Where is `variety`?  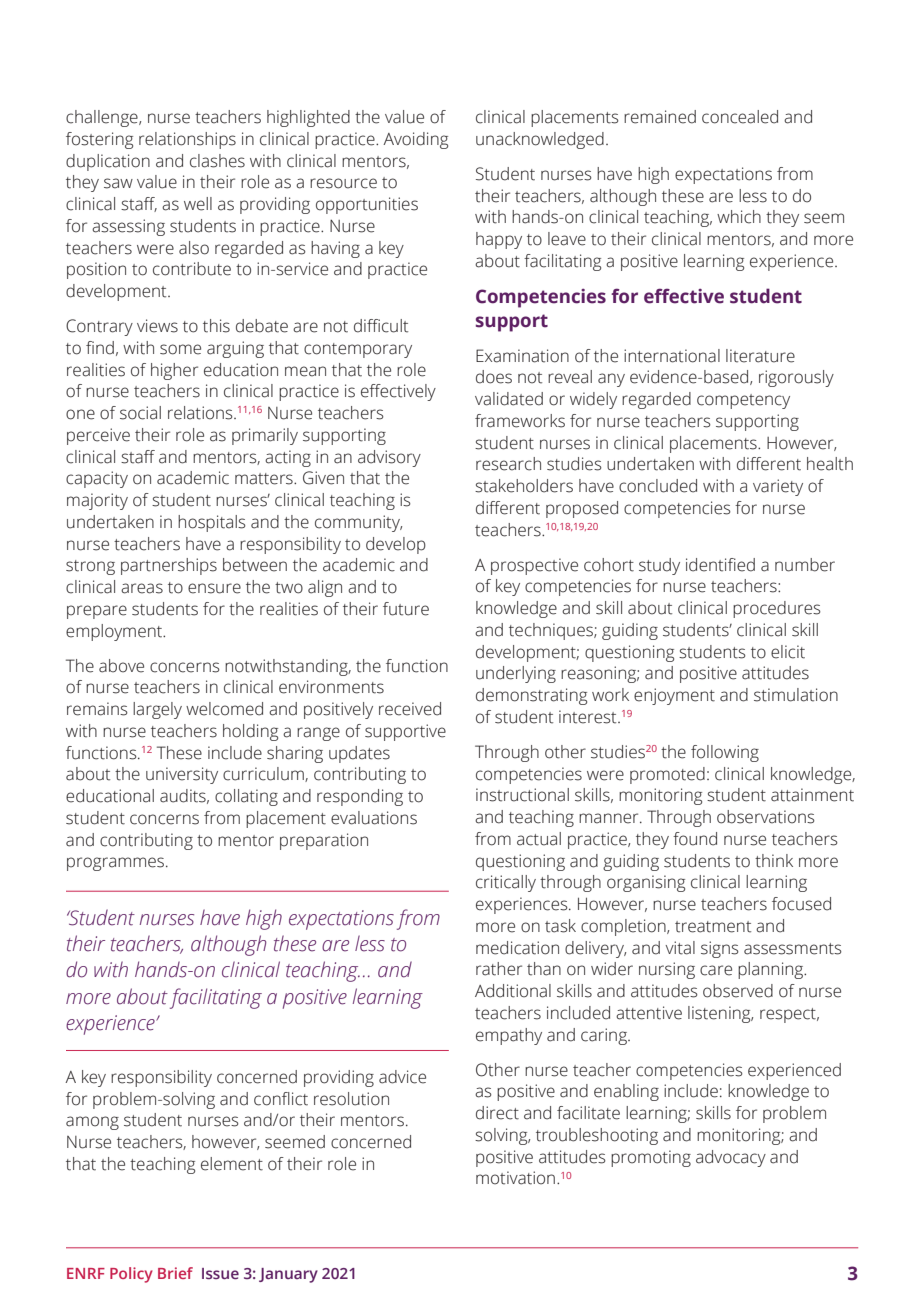
variety is located at coordinates (778, 487).
